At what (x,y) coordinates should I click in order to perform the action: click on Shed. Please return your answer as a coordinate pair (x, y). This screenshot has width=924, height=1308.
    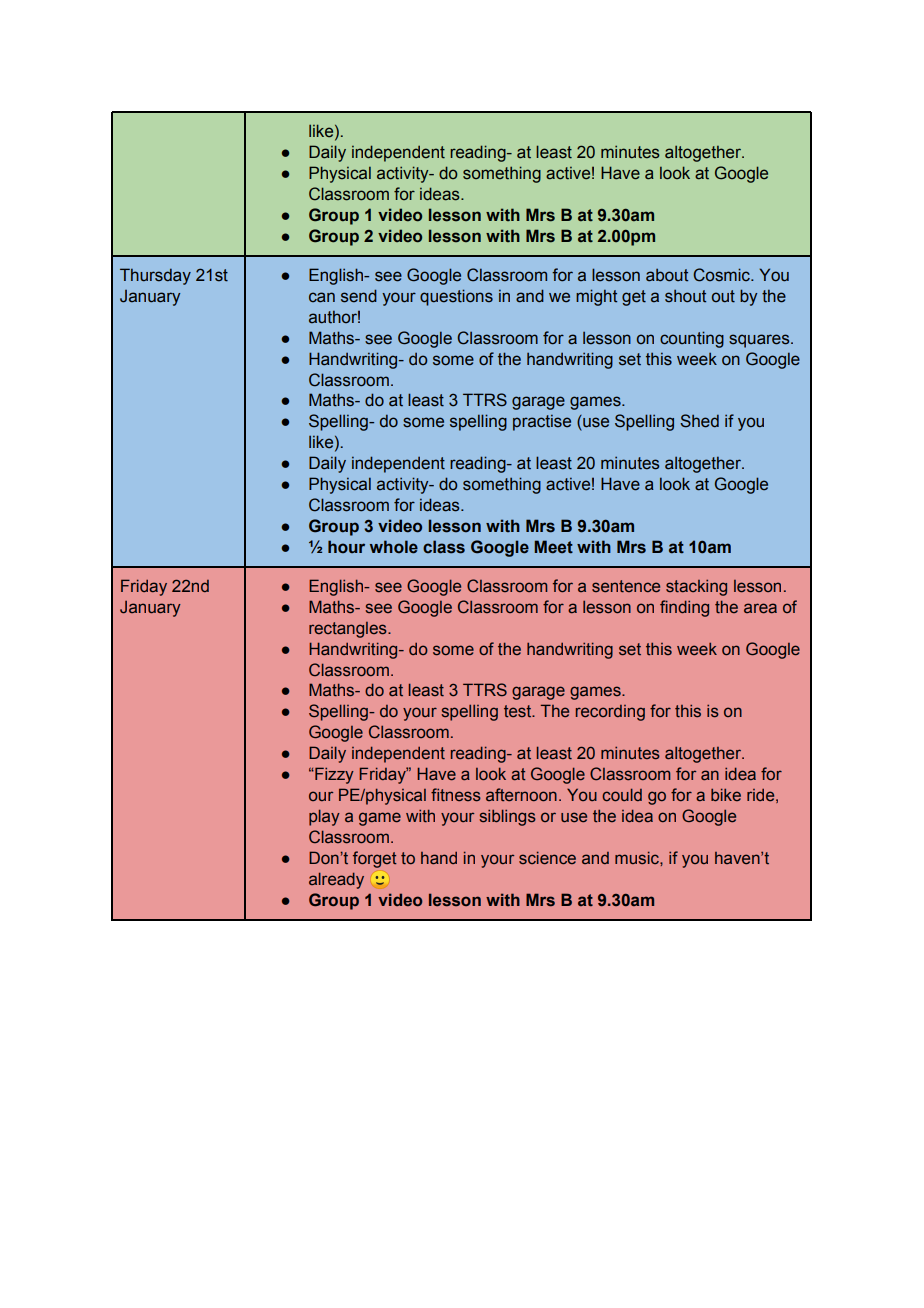
    Looking at the image, I should click on (699, 421).
